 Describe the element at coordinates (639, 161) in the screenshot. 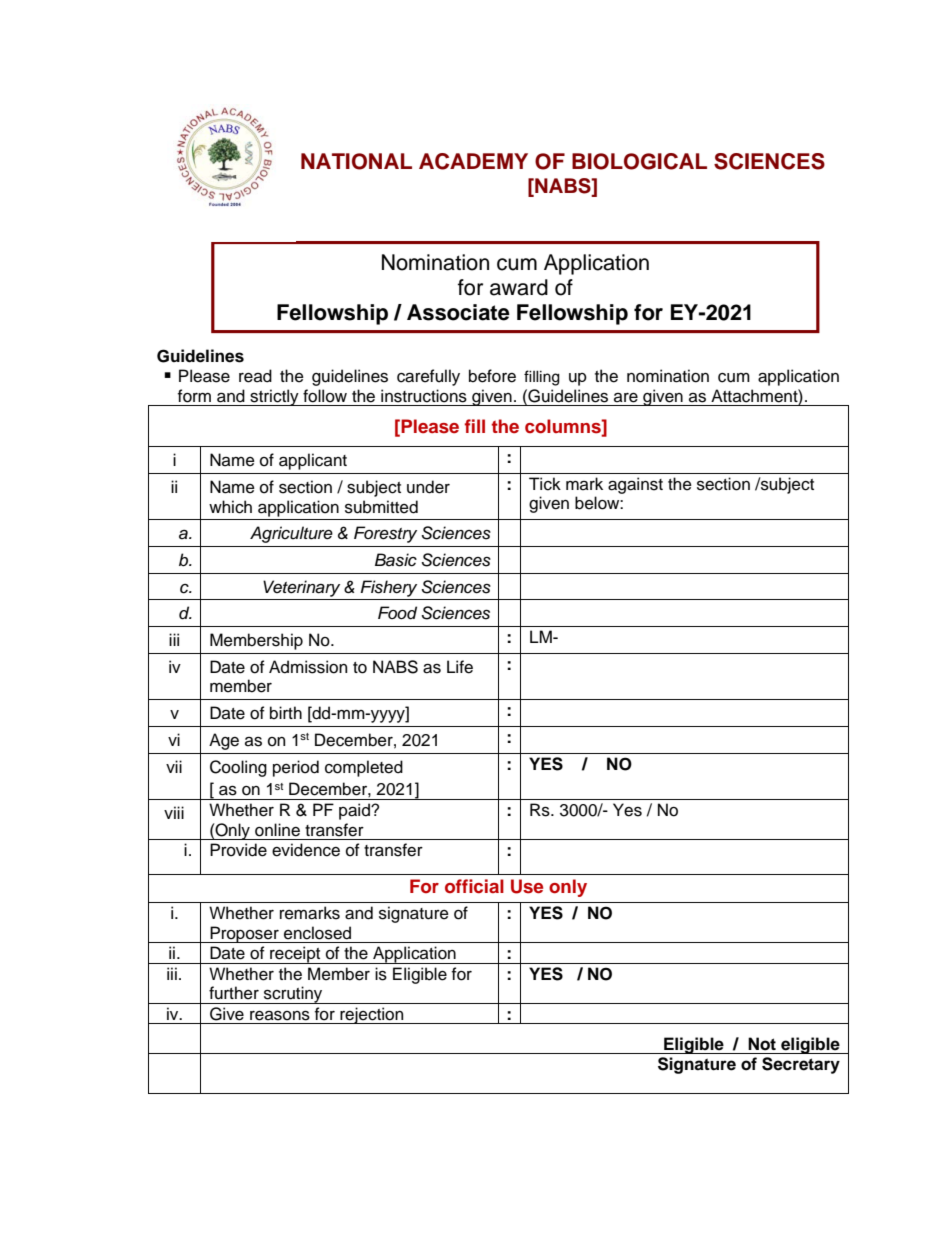

I see `BIOLOGICAL` at that location.
